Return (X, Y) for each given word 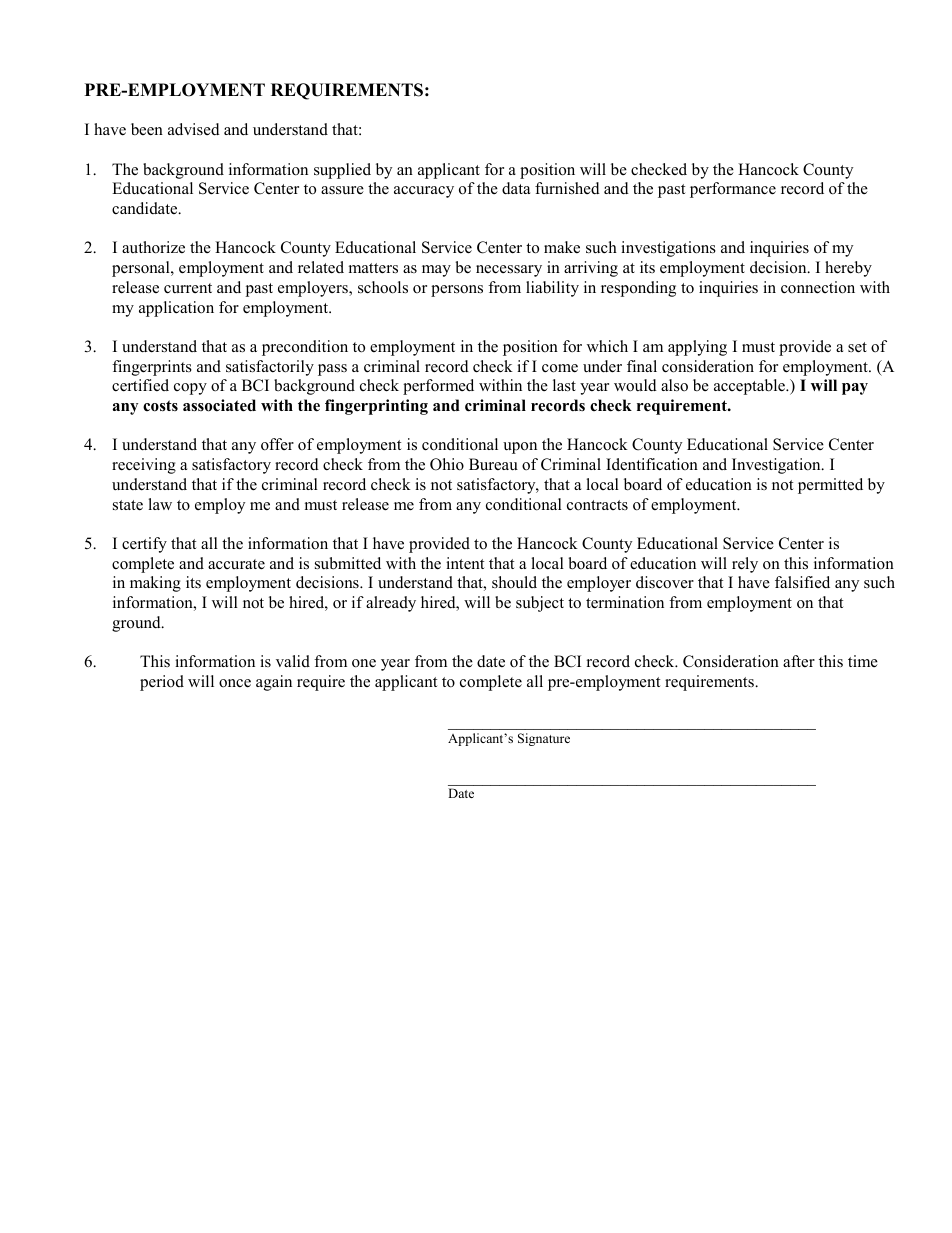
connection (818, 287)
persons (457, 291)
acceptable (750, 387)
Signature (544, 739)
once (235, 683)
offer (277, 444)
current (188, 288)
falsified (802, 582)
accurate (236, 564)
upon (520, 448)
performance (733, 190)
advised (194, 129)
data (516, 188)
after (799, 661)
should (514, 582)
